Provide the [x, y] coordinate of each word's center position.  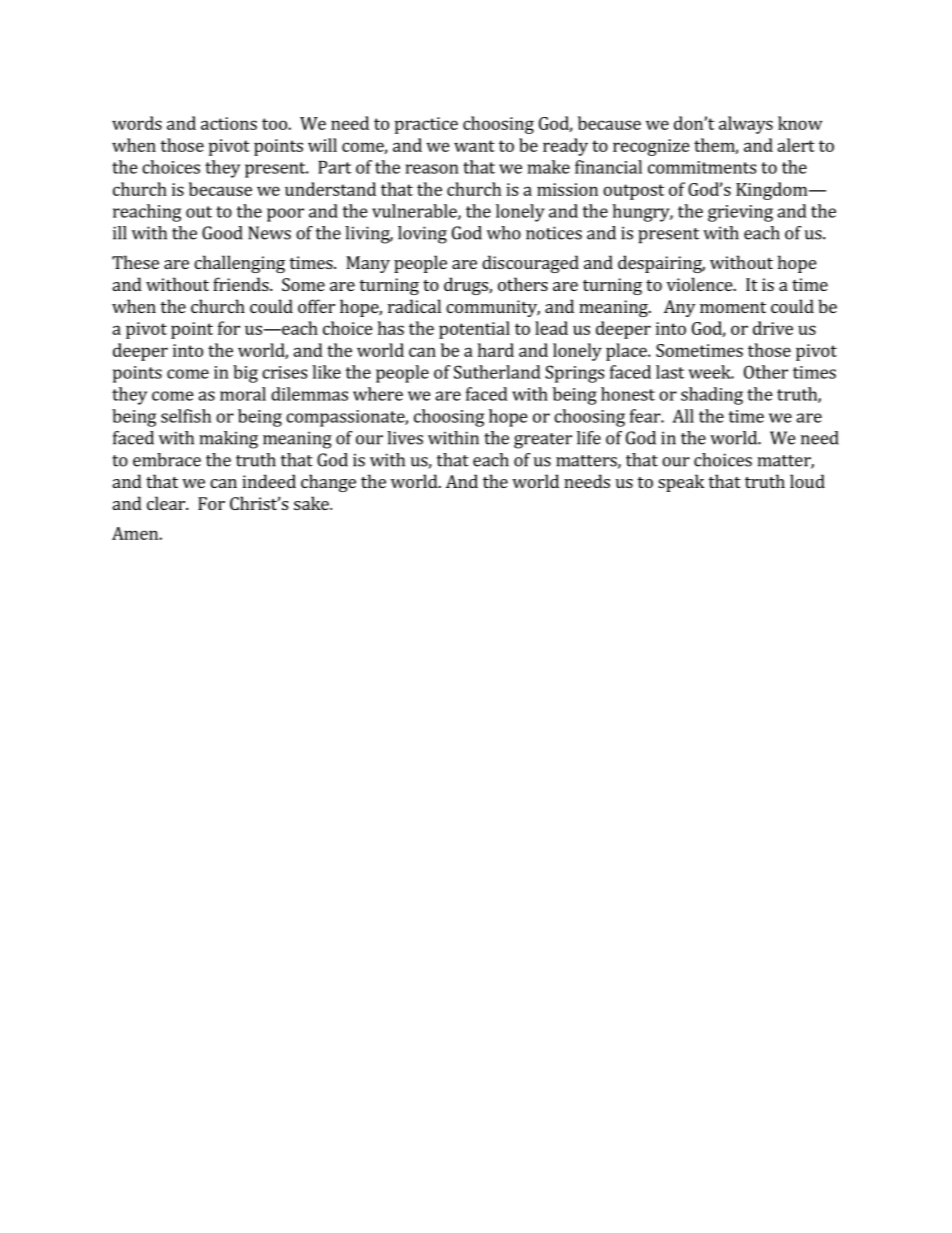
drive [773, 328]
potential [474, 330]
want [474, 146]
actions [229, 123]
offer [316, 306]
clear [167, 503]
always [746, 125]
